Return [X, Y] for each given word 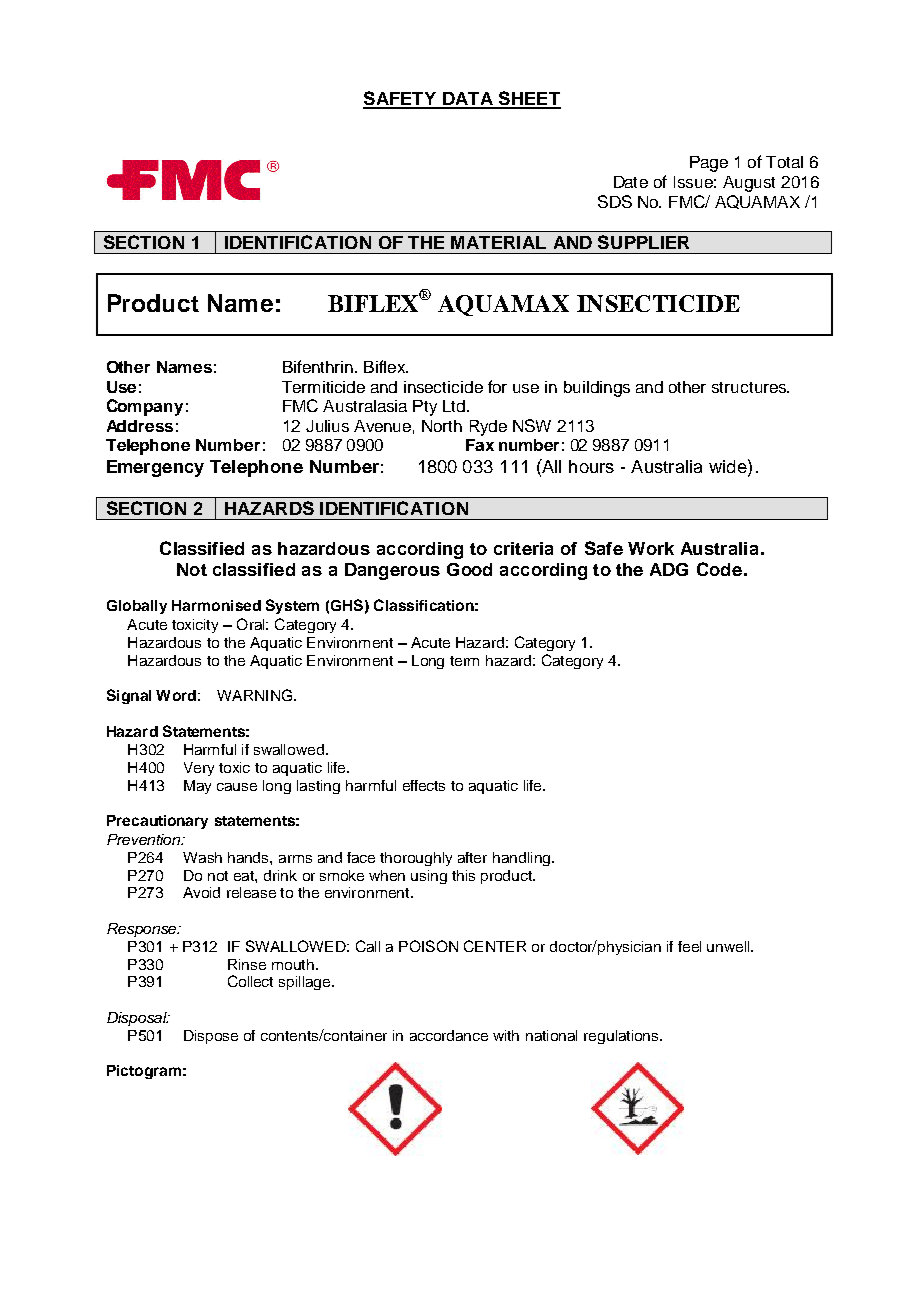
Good [469, 569]
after [472, 857]
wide [729, 466]
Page [709, 164]
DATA [468, 100]
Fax [480, 445]
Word [176, 695]
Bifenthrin [318, 366]
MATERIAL [498, 242]
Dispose [211, 1037]
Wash [202, 857]
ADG [669, 569]
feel [689, 946]
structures [750, 387]
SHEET [529, 99]
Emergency [155, 468]
